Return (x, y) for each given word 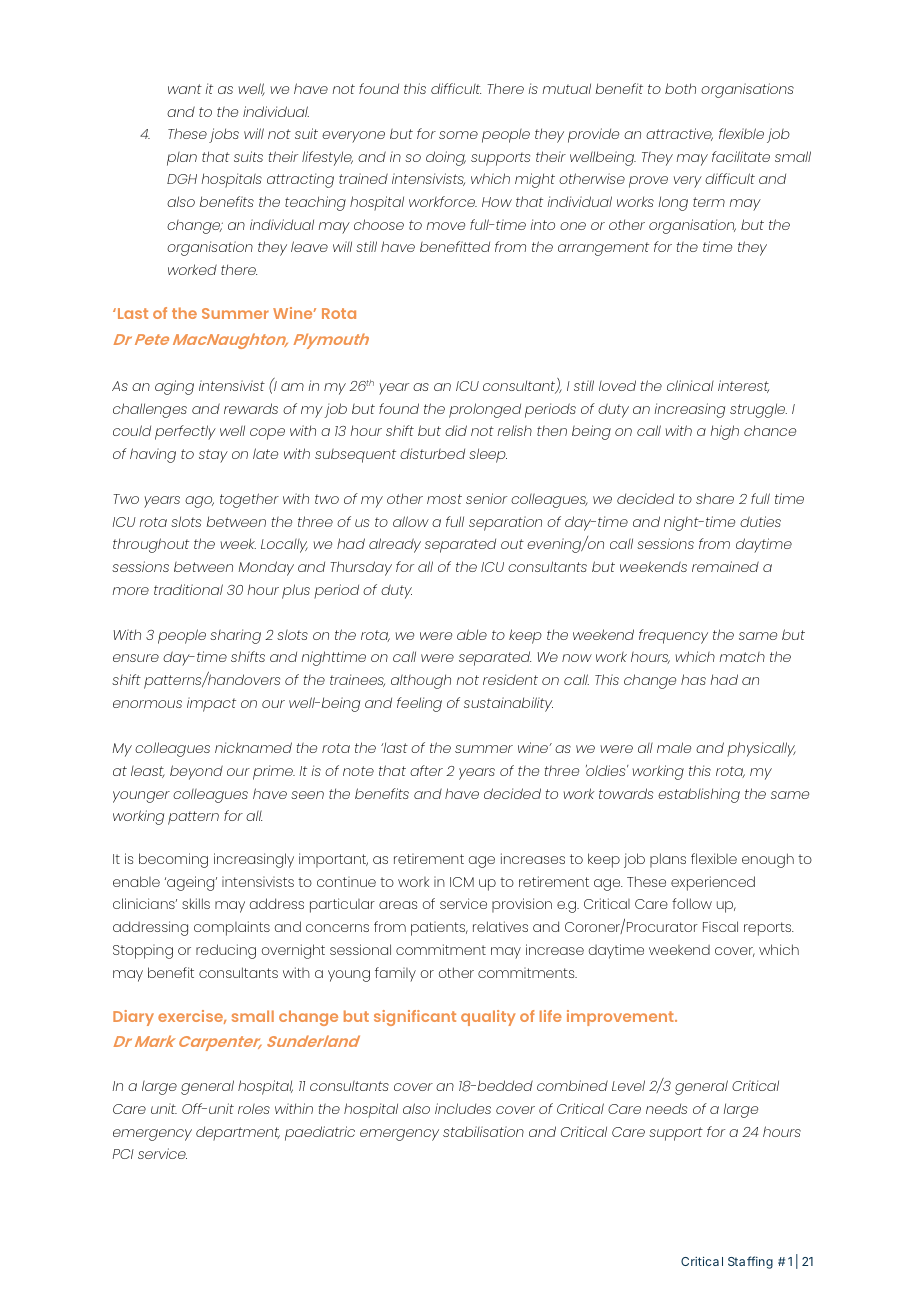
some (458, 135)
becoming (173, 860)
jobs (224, 135)
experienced (713, 883)
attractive (679, 134)
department (238, 1133)
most (444, 499)
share (715, 498)
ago (199, 502)
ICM (462, 882)
